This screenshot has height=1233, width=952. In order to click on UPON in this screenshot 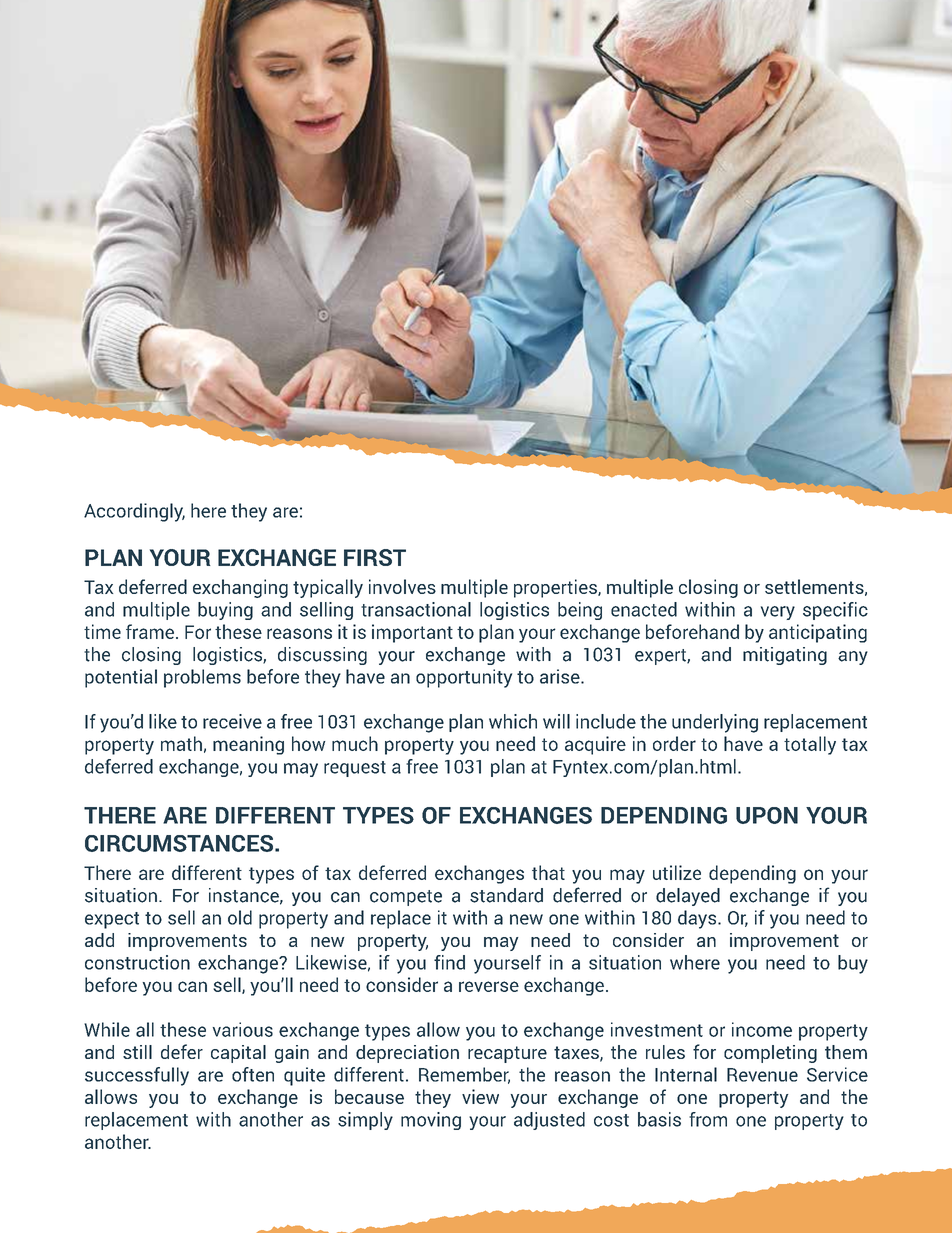, I will do `click(767, 815)`.
